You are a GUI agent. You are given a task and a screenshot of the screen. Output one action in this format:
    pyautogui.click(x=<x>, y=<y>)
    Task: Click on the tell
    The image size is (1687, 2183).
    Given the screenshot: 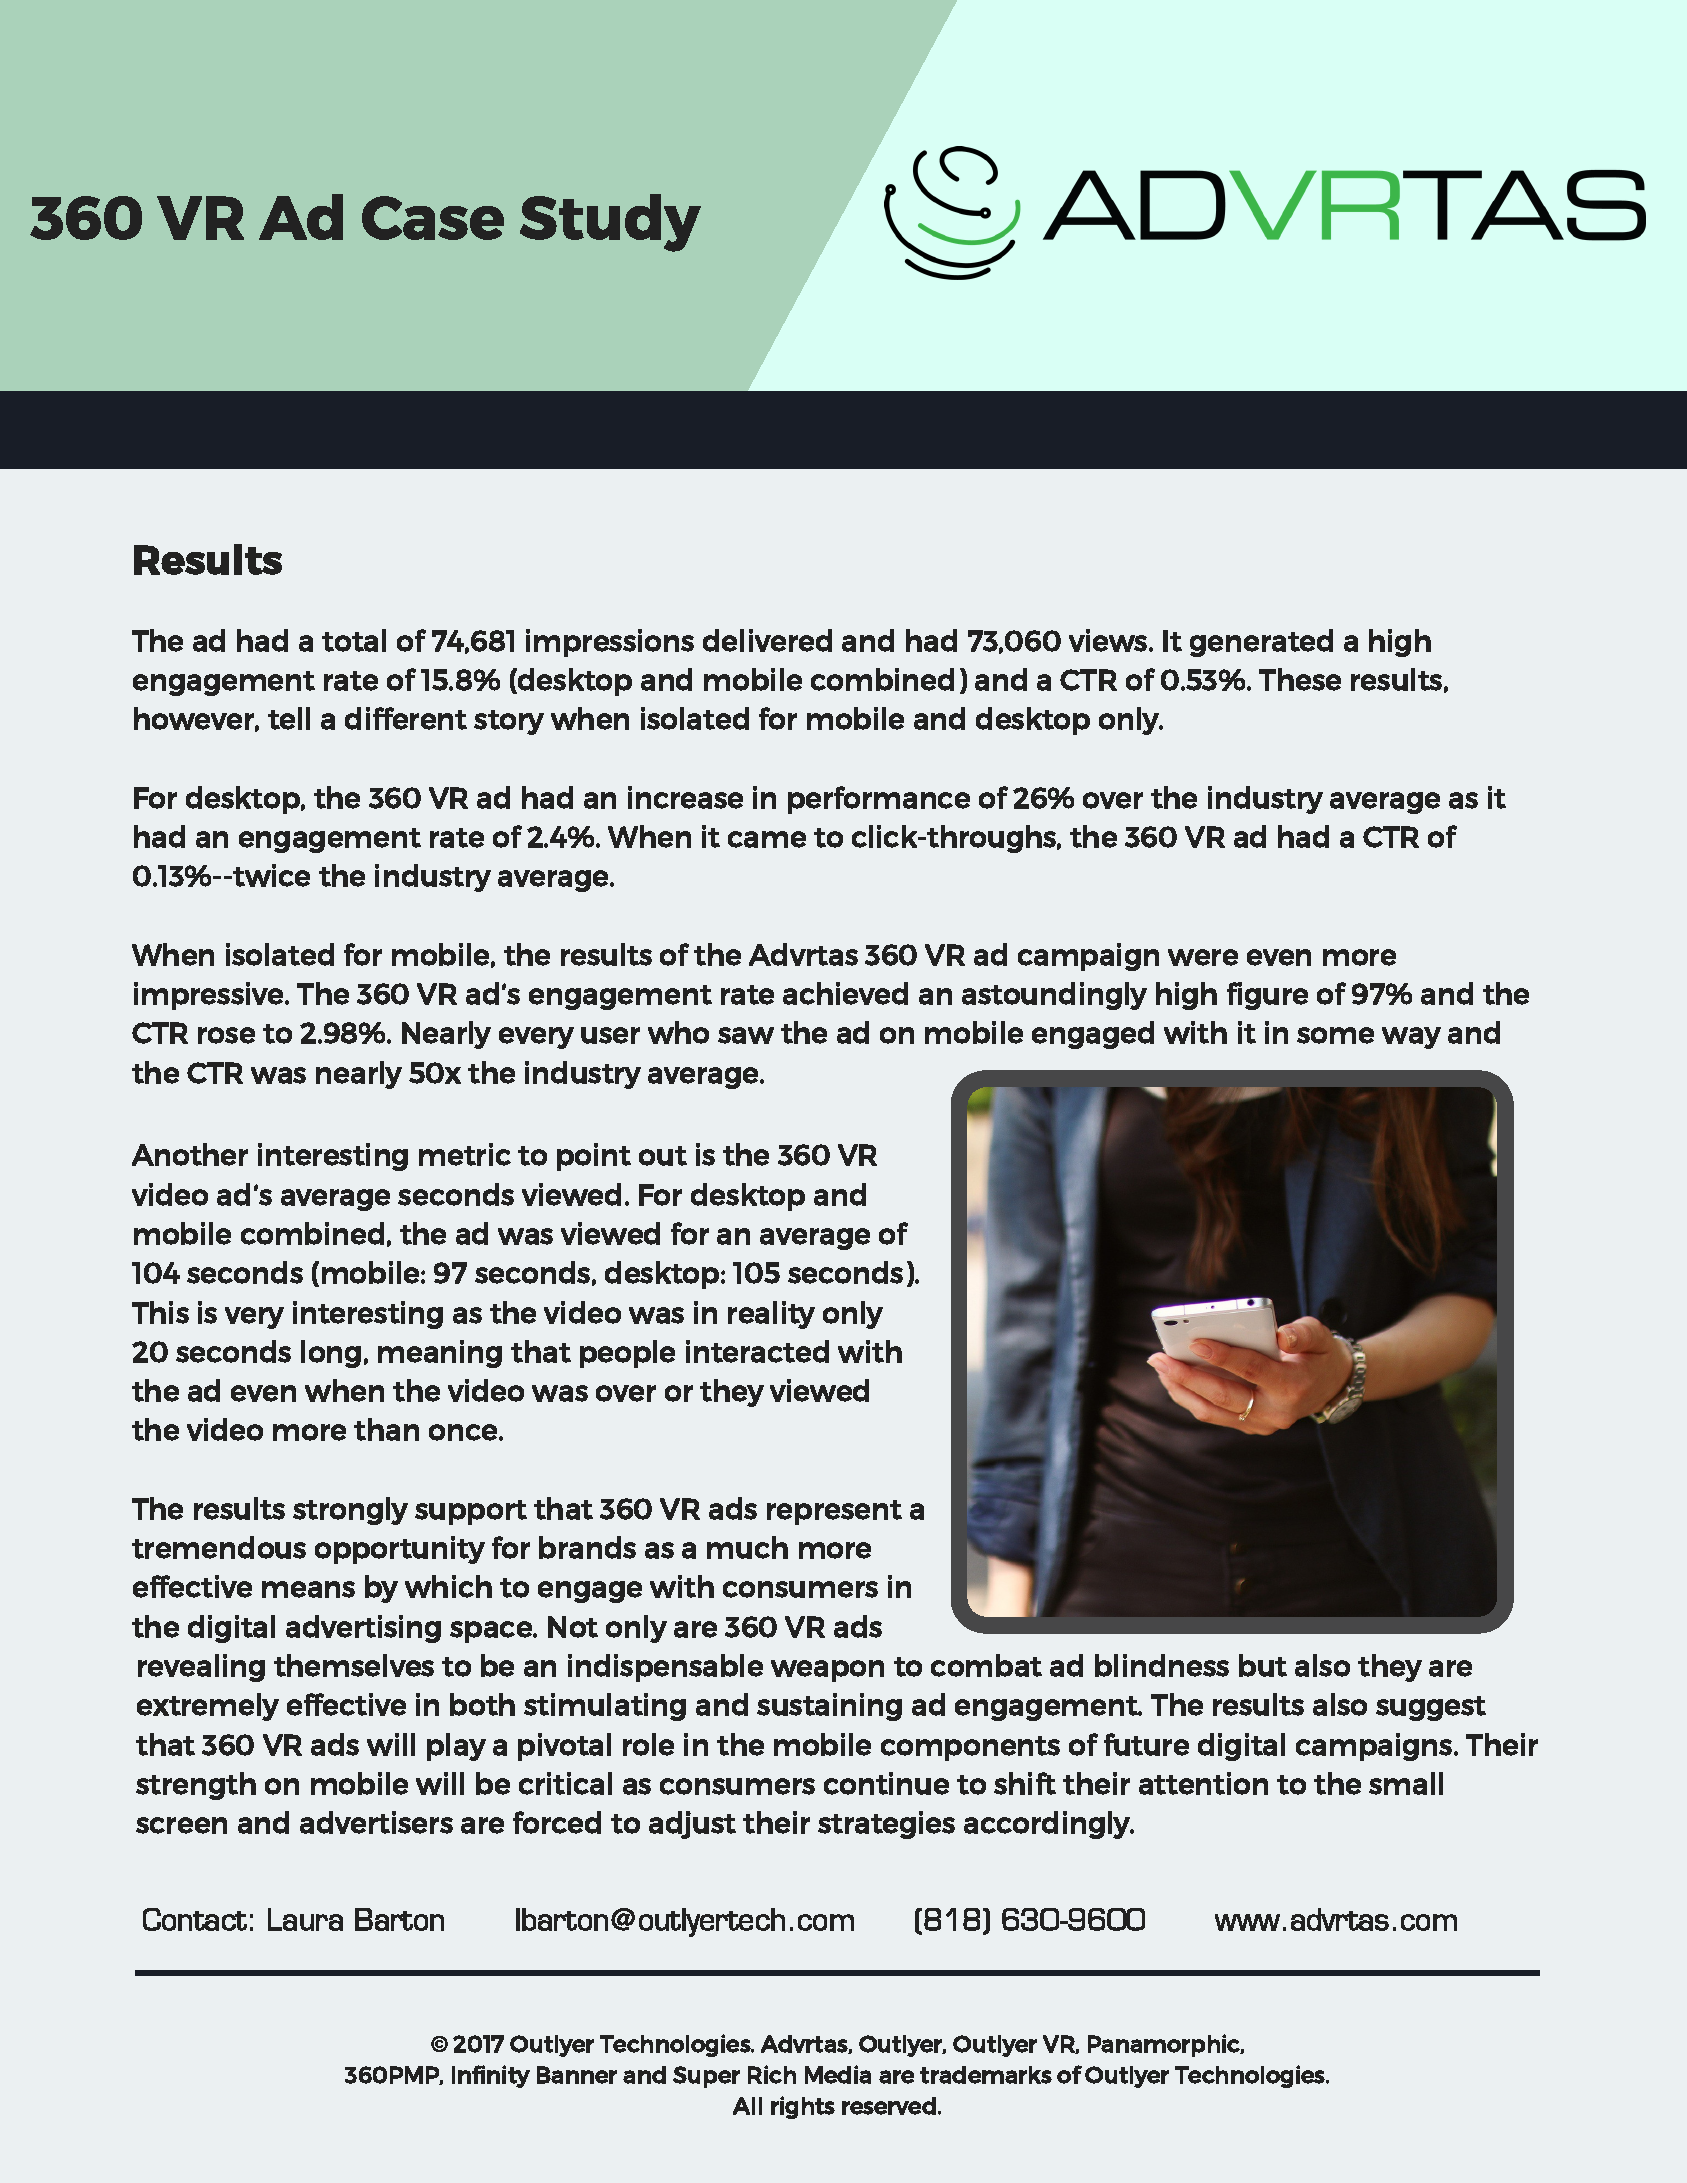 What is the action you would take?
    pyautogui.click(x=289, y=718)
